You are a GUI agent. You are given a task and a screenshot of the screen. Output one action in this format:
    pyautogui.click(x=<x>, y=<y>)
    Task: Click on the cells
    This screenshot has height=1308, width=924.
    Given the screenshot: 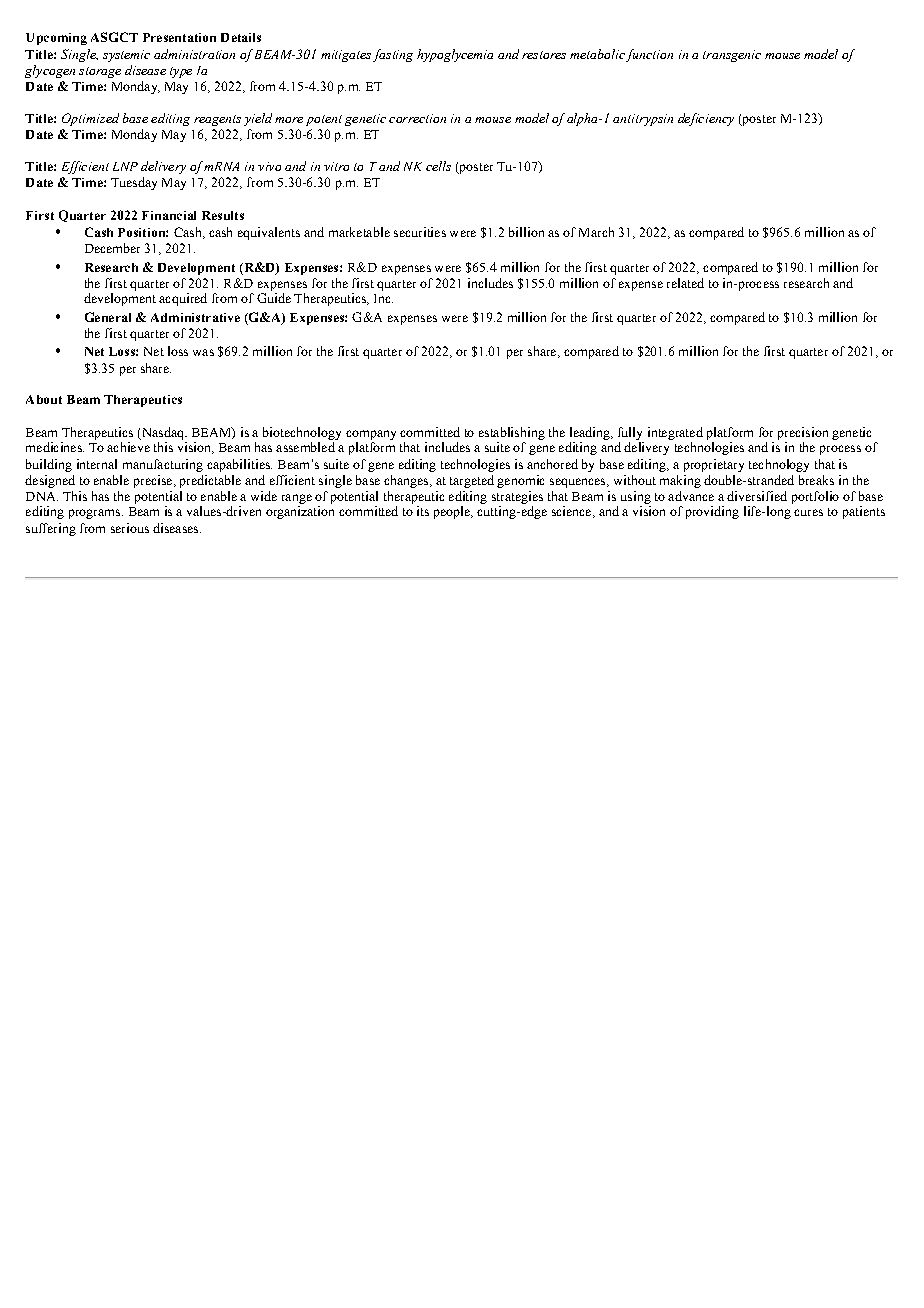 What is the action you would take?
    pyautogui.click(x=438, y=166)
